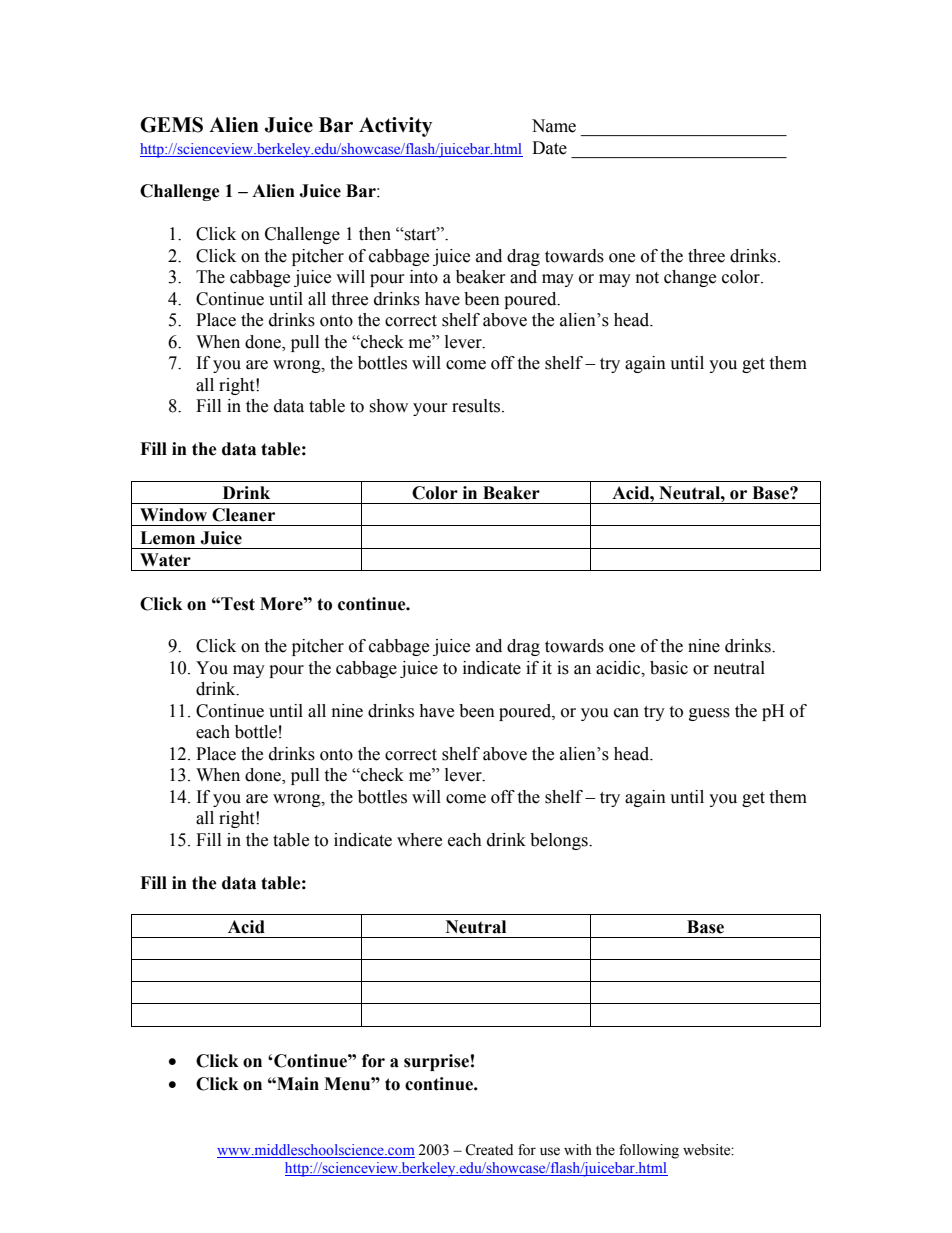 This page has width=952, height=1233. Describe the element at coordinates (173, 515) in the page. I see `Window` at that location.
